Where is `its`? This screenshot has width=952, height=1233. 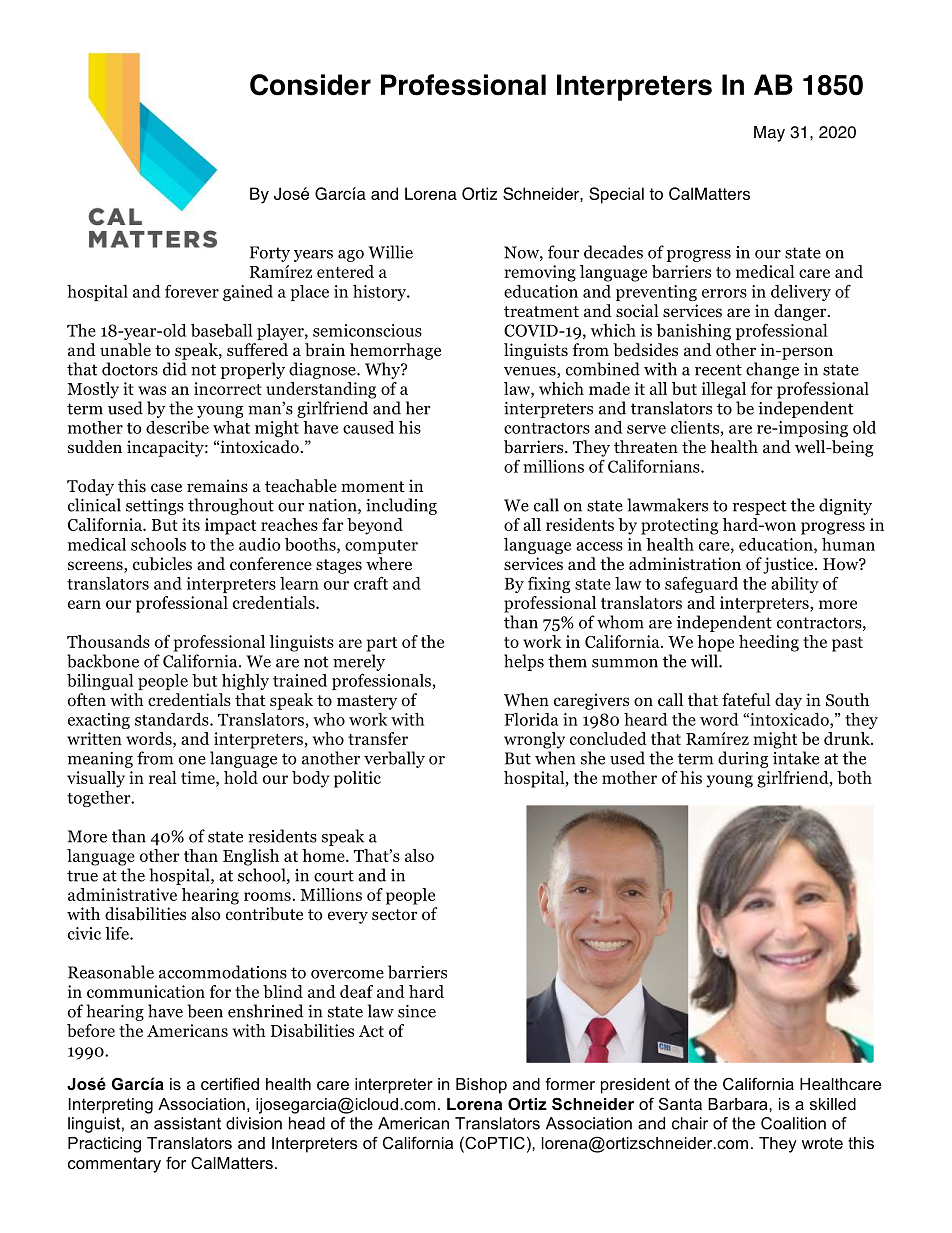 its is located at coordinates (191, 524).
